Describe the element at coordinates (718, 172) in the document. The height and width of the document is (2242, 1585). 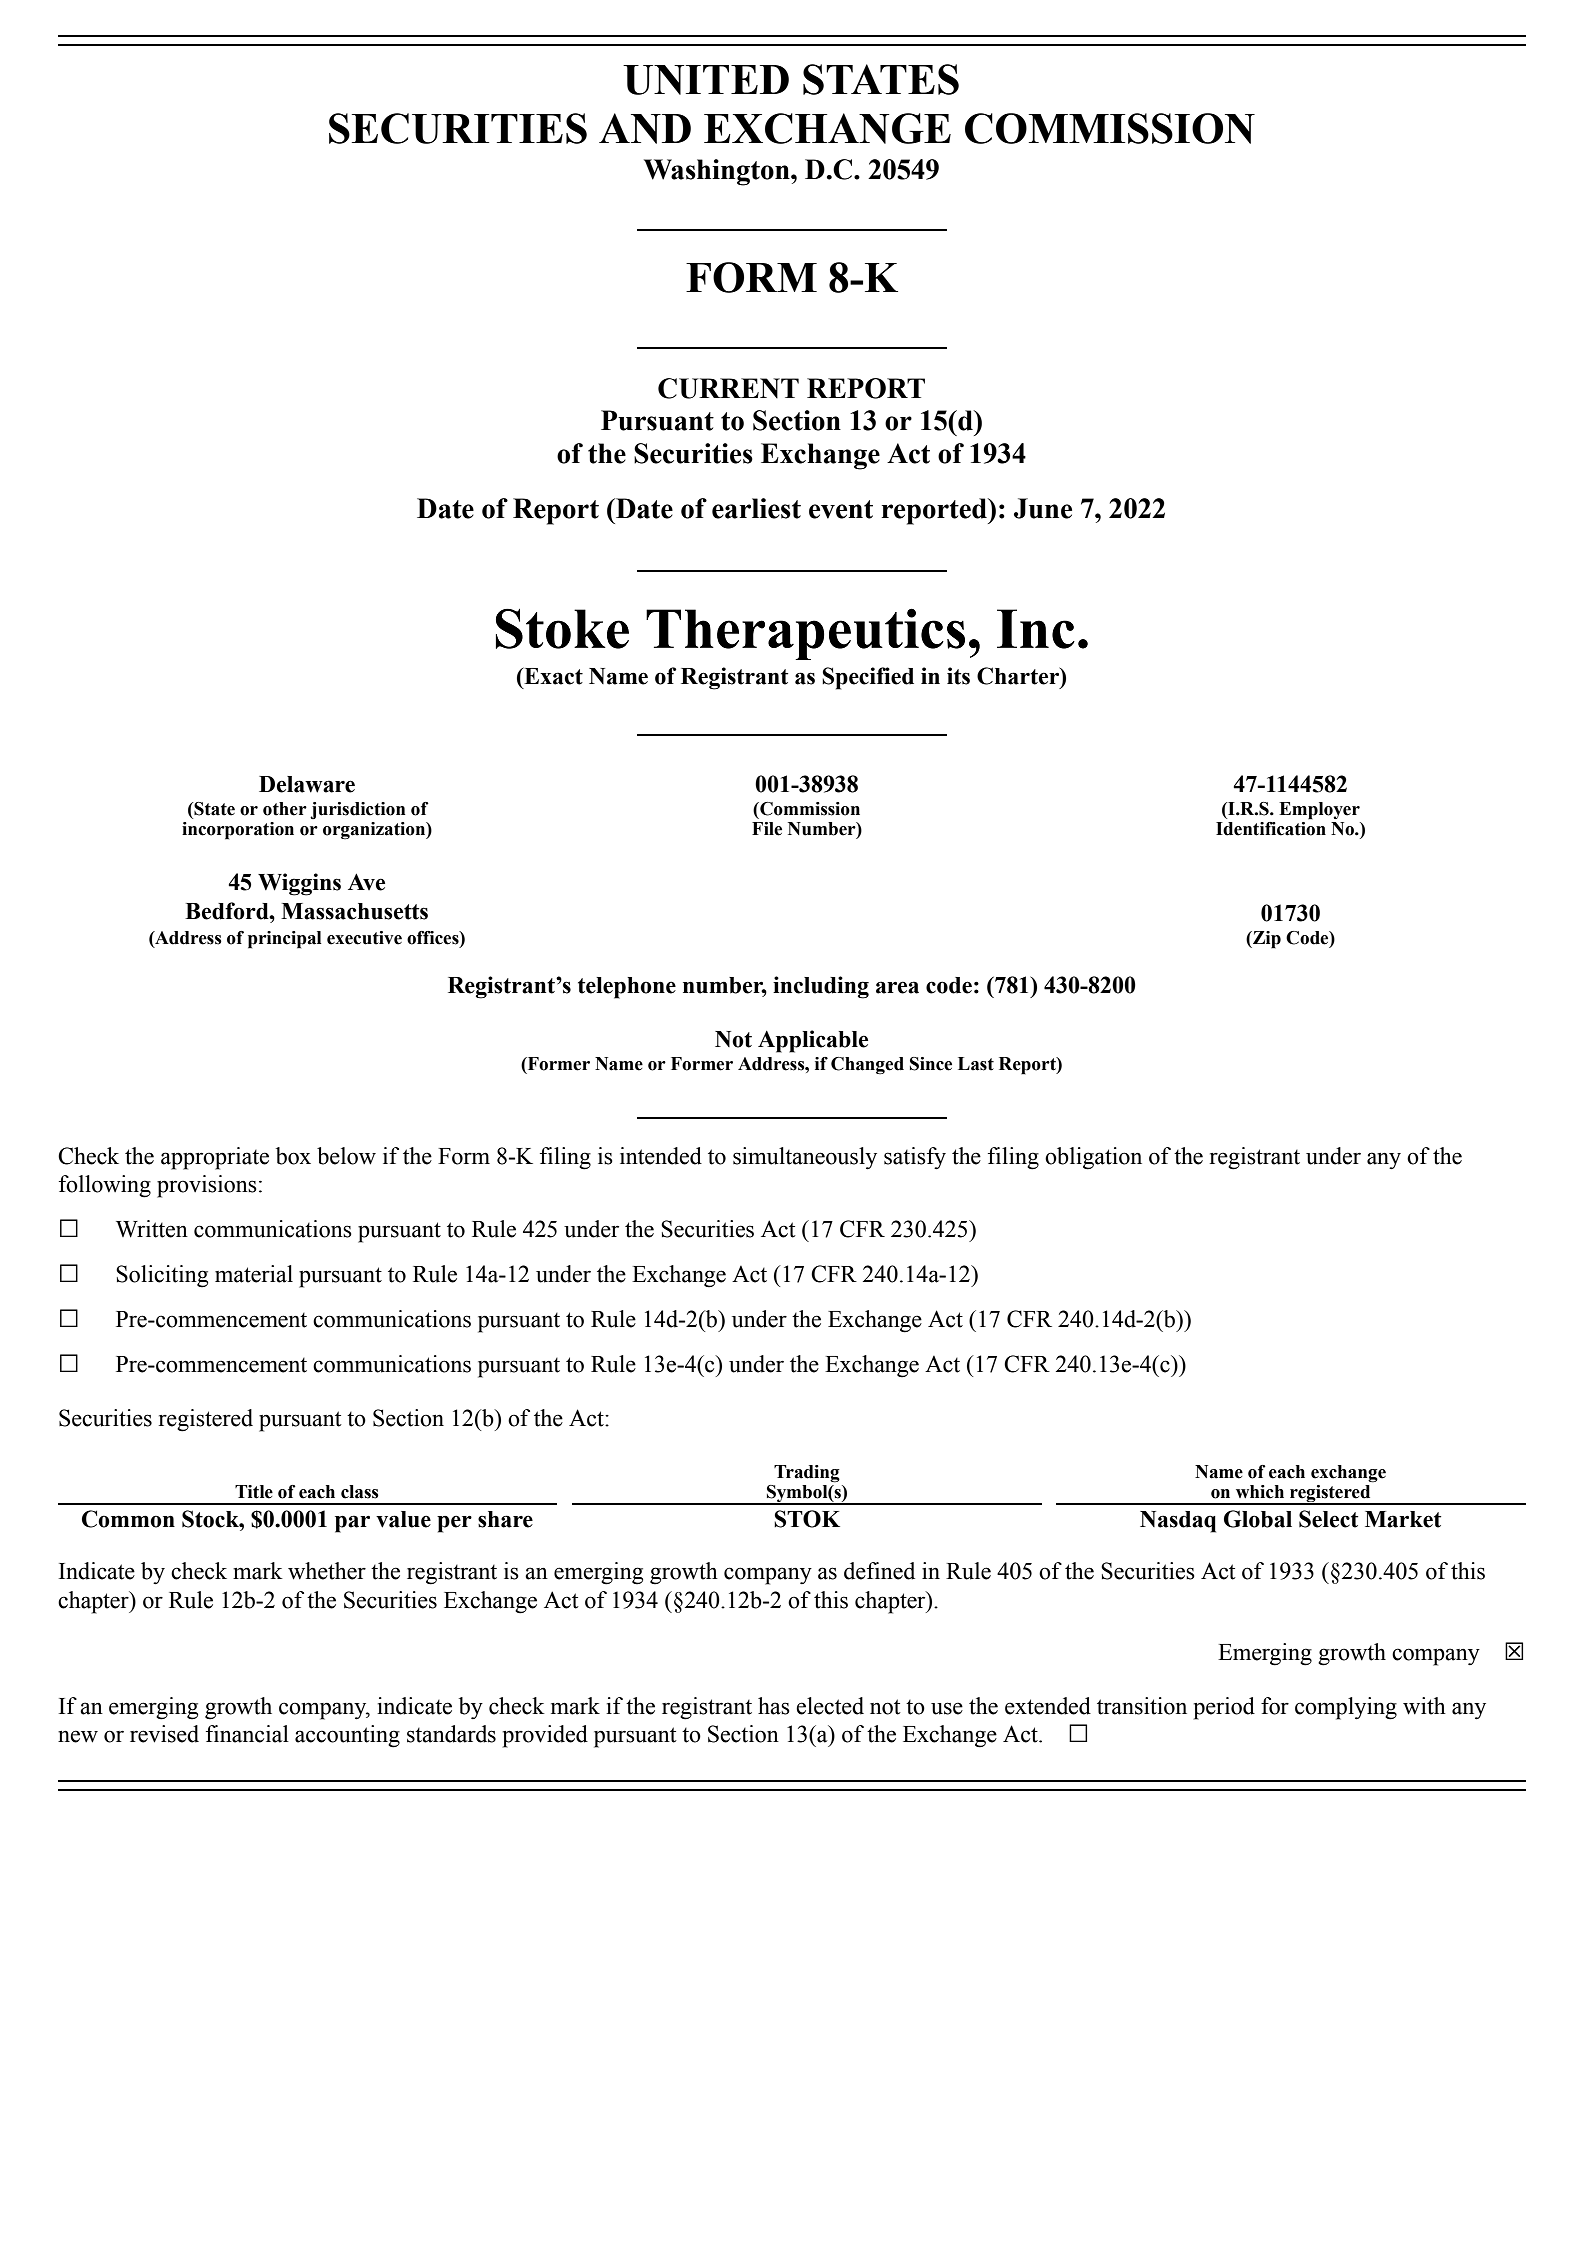
I see `Washington` at that location.
